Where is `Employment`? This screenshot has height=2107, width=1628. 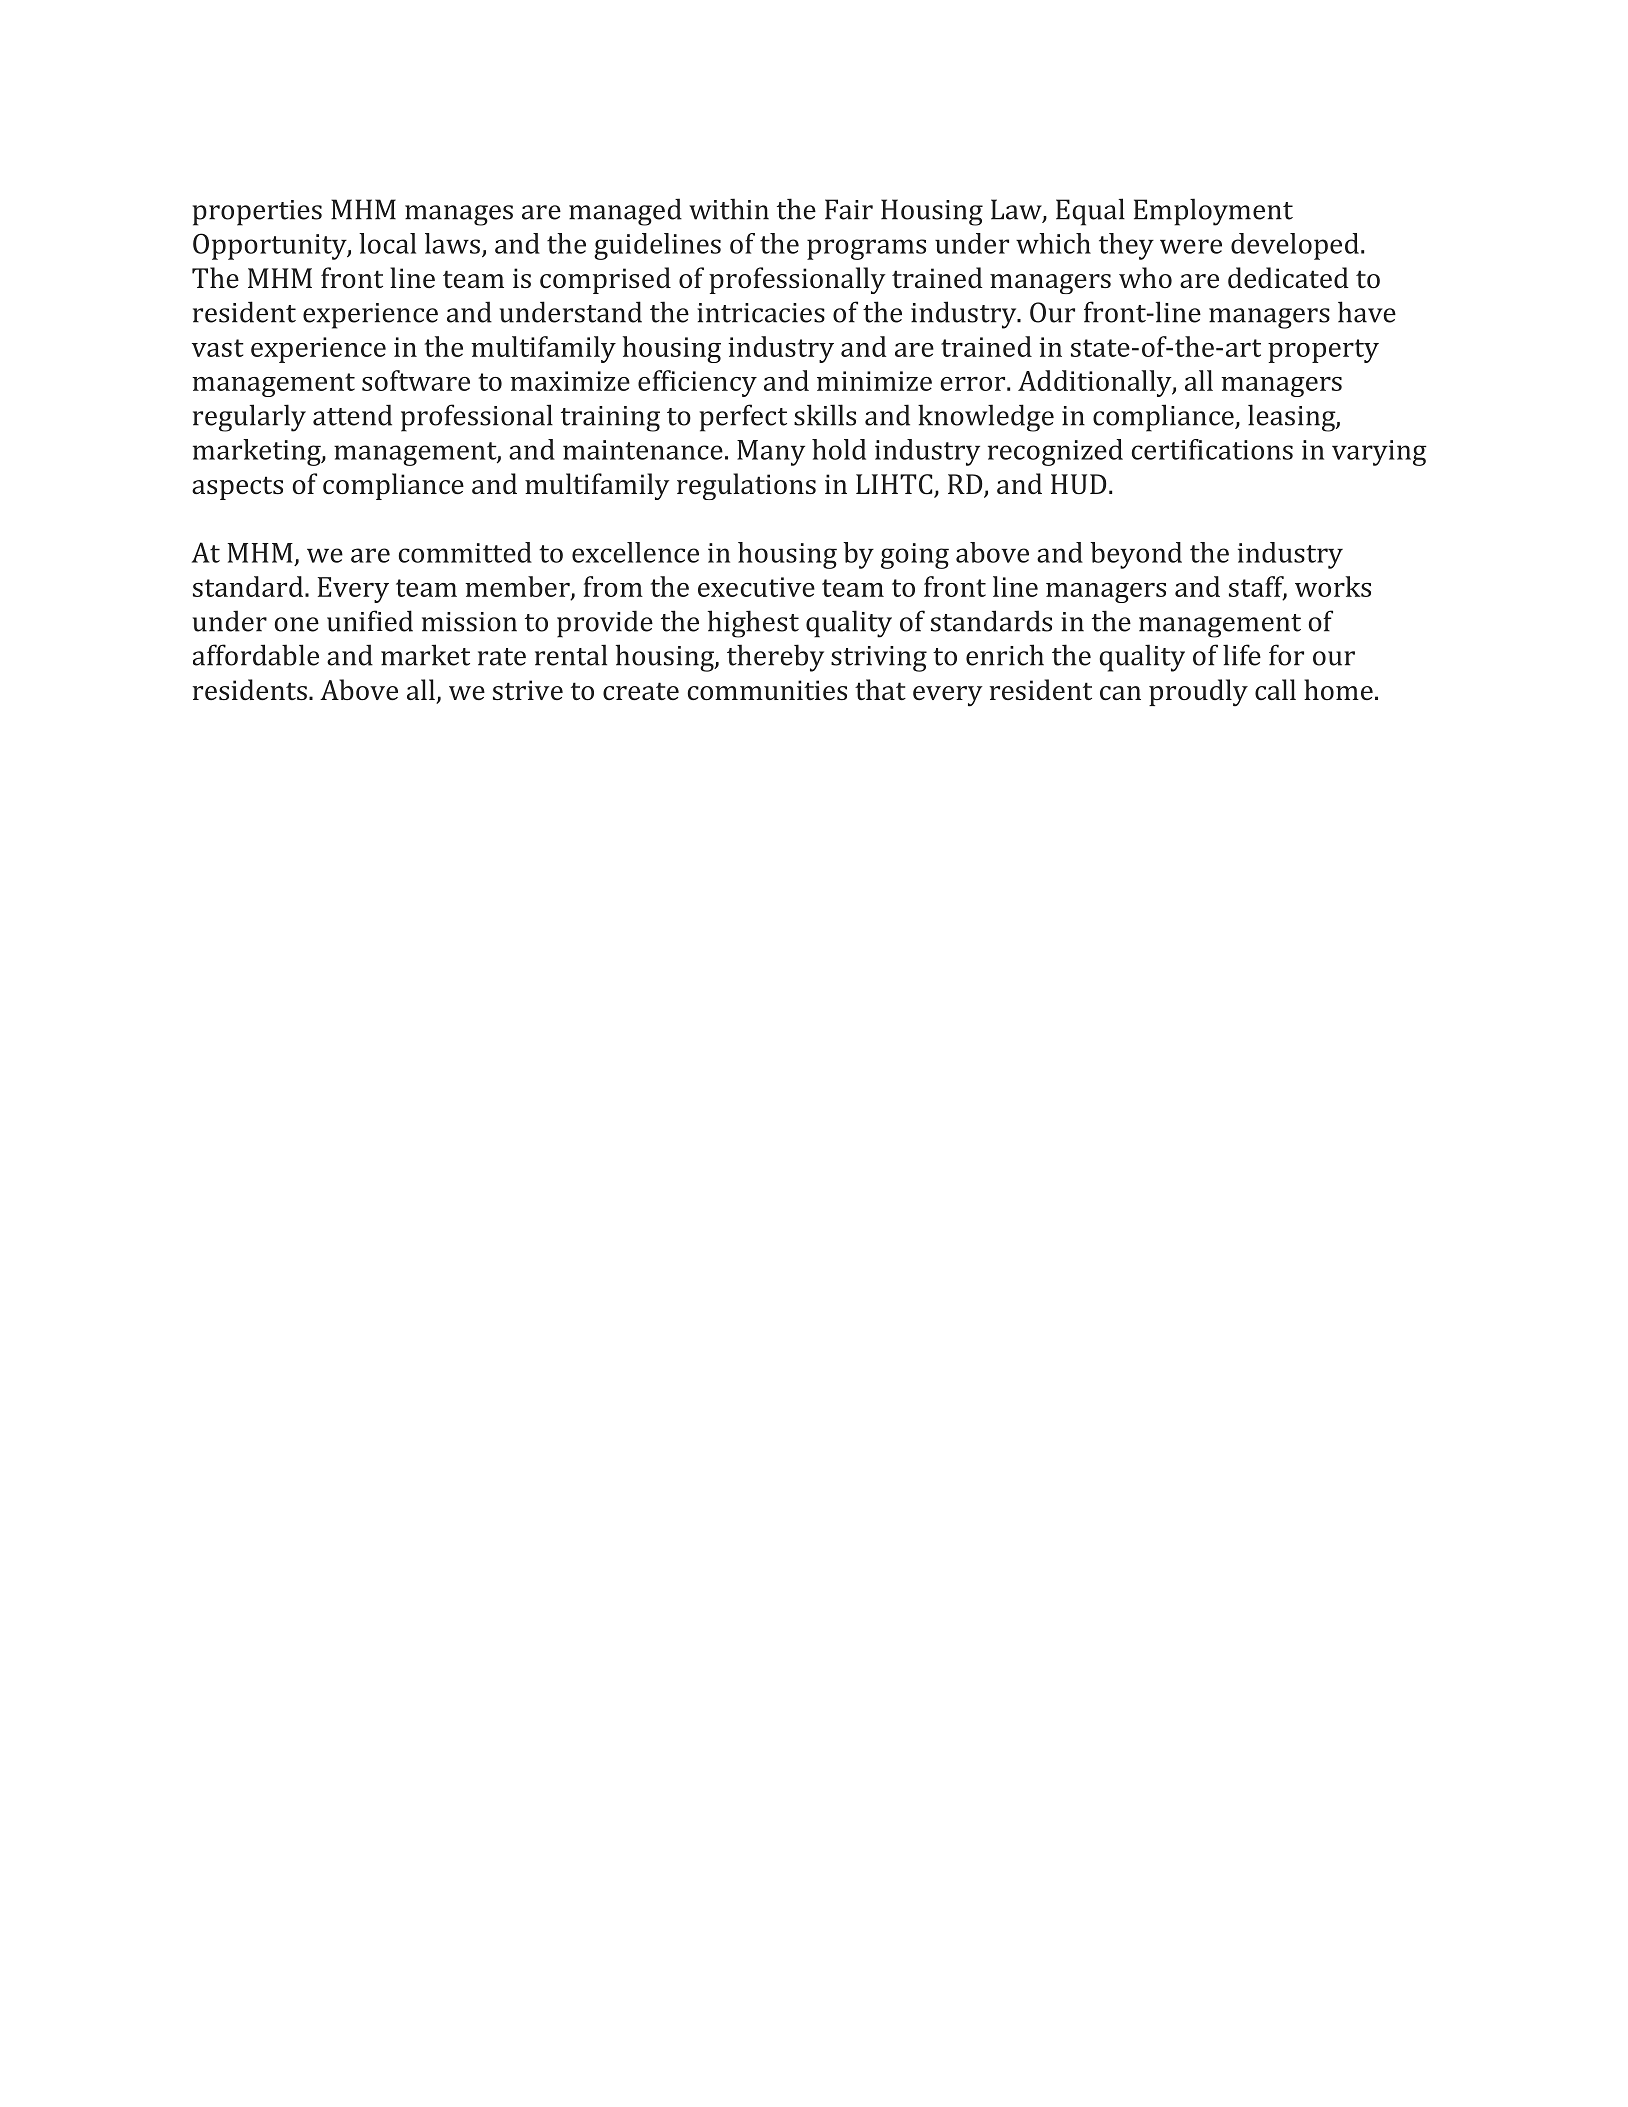
Employment is located at coordinates (1213, 212).
